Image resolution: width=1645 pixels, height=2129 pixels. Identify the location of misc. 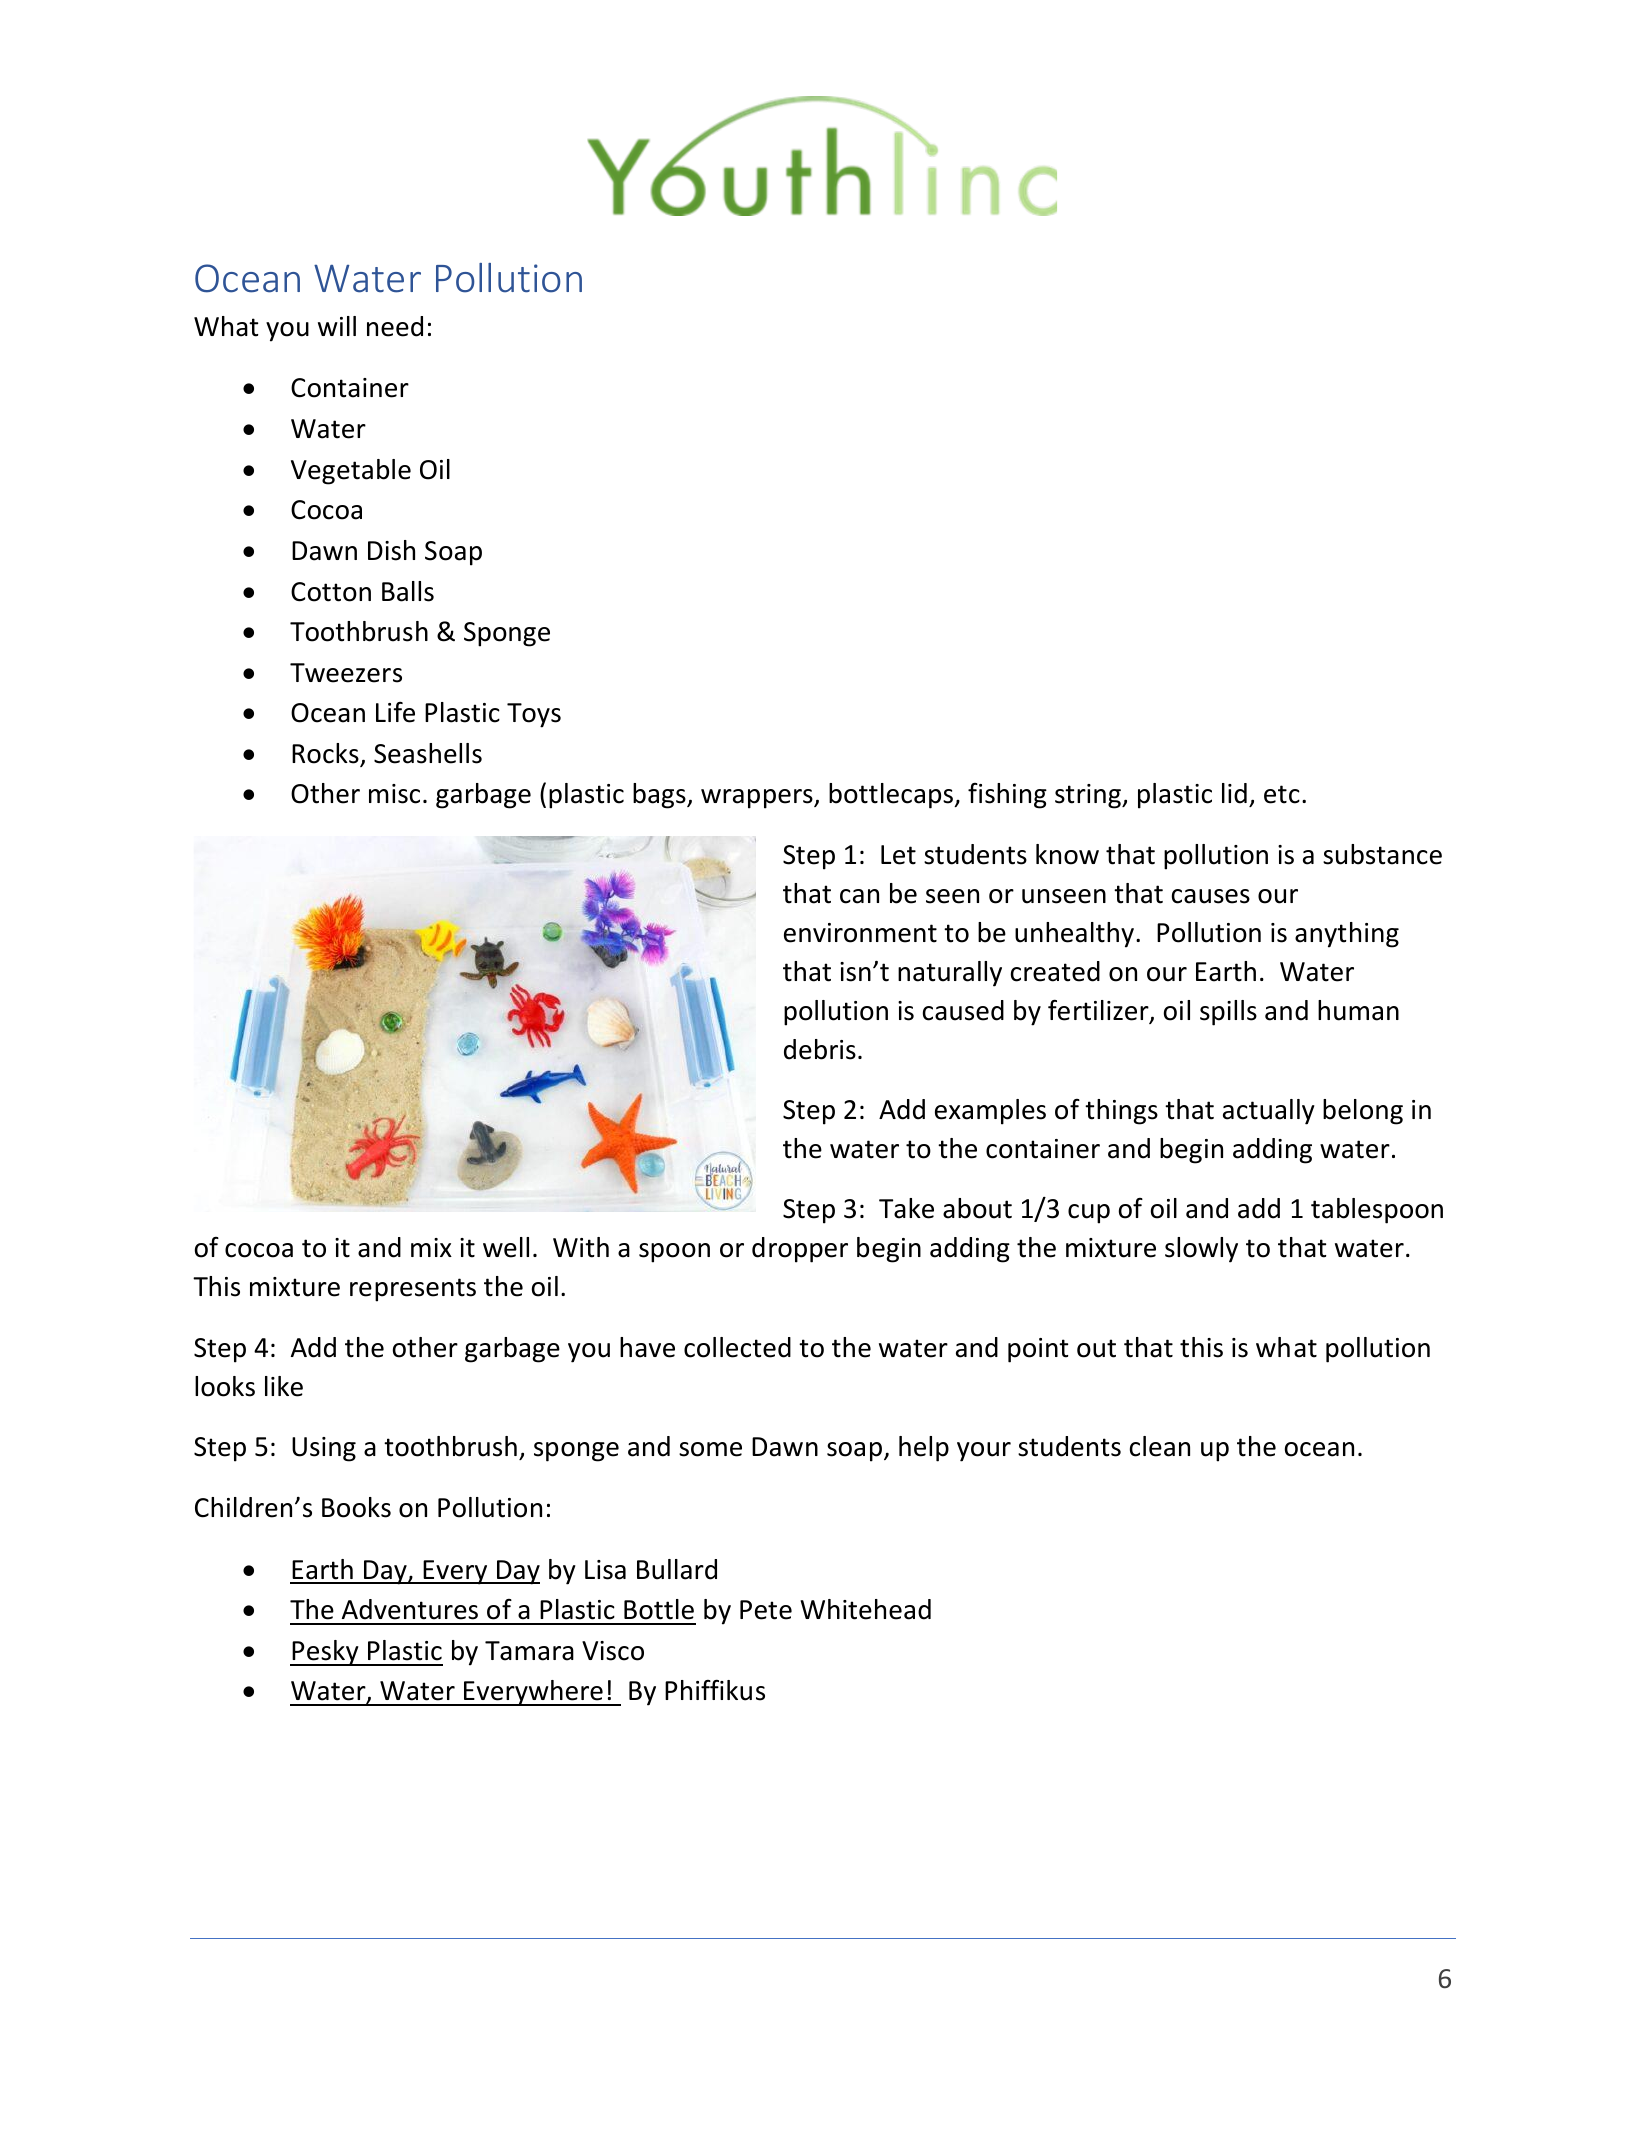
(394, 794).
